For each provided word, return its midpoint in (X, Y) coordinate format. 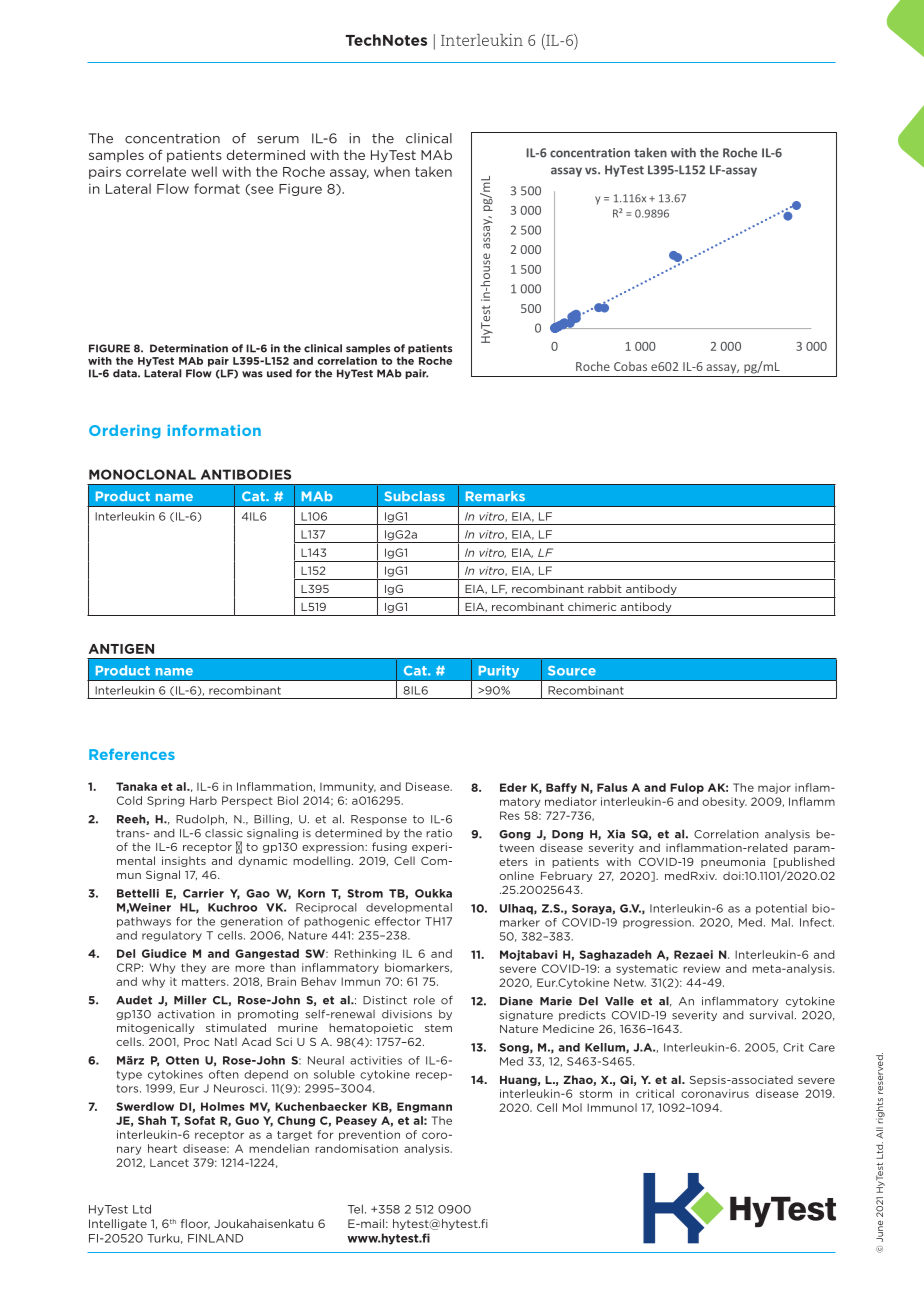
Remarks (495, 496)
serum (278, 140)
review (701, 968)
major (774, 788)
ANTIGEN (121, 649)
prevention (369, 1135)
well (204, 171)
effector (397, 921)
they (193, 968)
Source (572, 671)
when (392, 171)
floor (195, 1224)
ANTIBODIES (246, 474)
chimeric (592, 606)
